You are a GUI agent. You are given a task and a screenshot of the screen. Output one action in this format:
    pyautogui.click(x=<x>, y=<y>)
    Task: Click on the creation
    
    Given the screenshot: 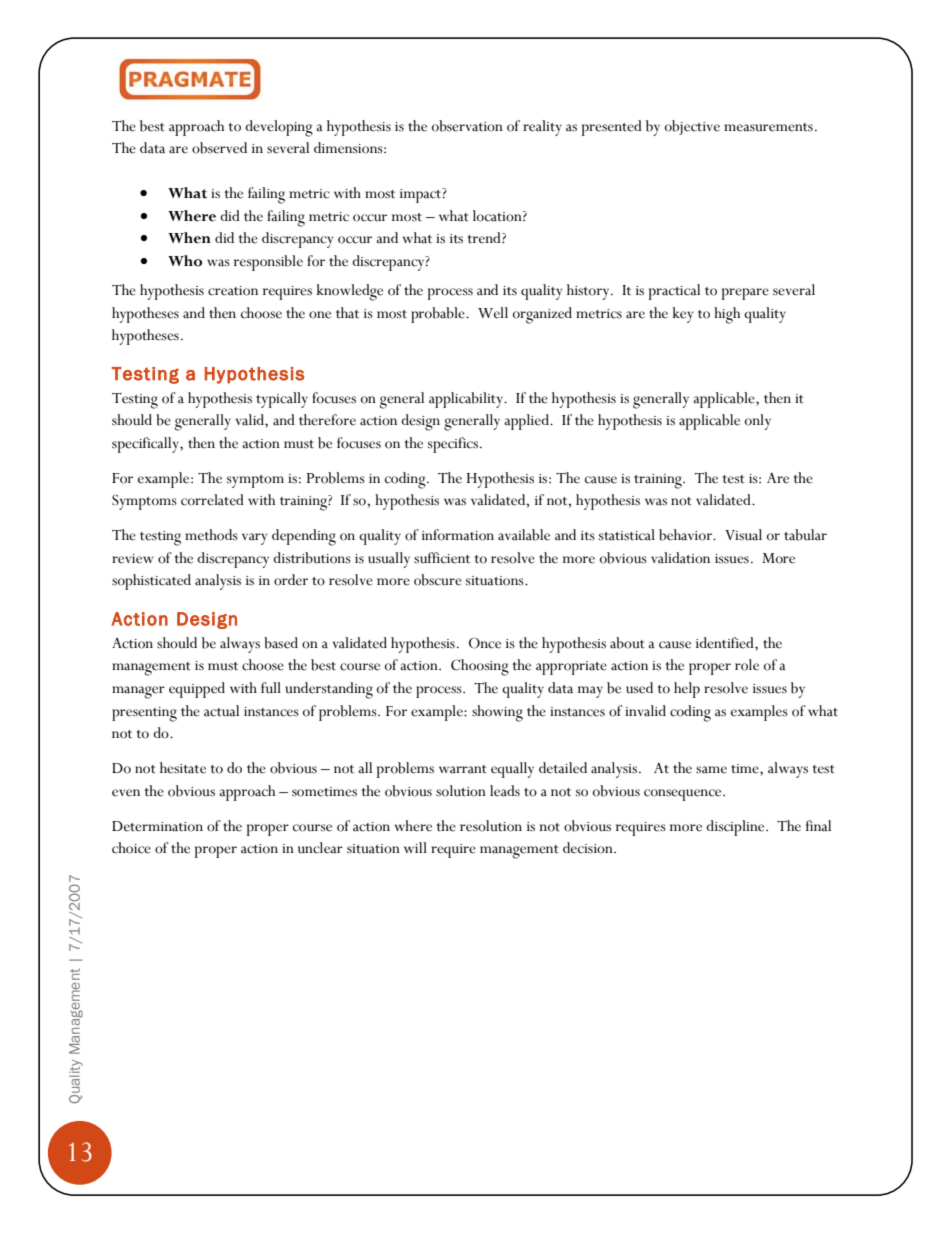 What is the action you would take?
    pyautogui.click(x=233, y=291)
